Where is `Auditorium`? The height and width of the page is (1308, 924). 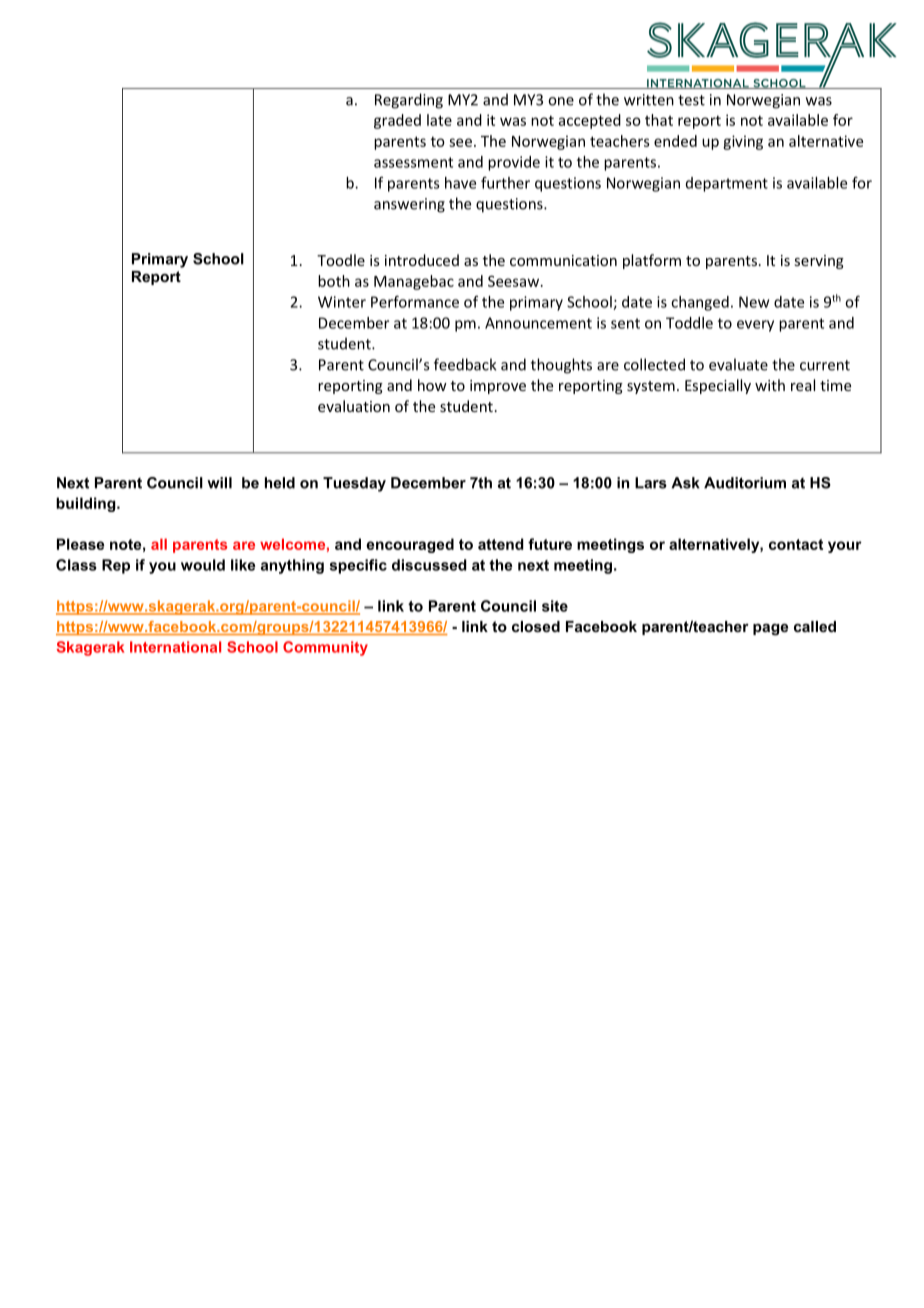
Auditorium is located at coordinates (745, 483).
